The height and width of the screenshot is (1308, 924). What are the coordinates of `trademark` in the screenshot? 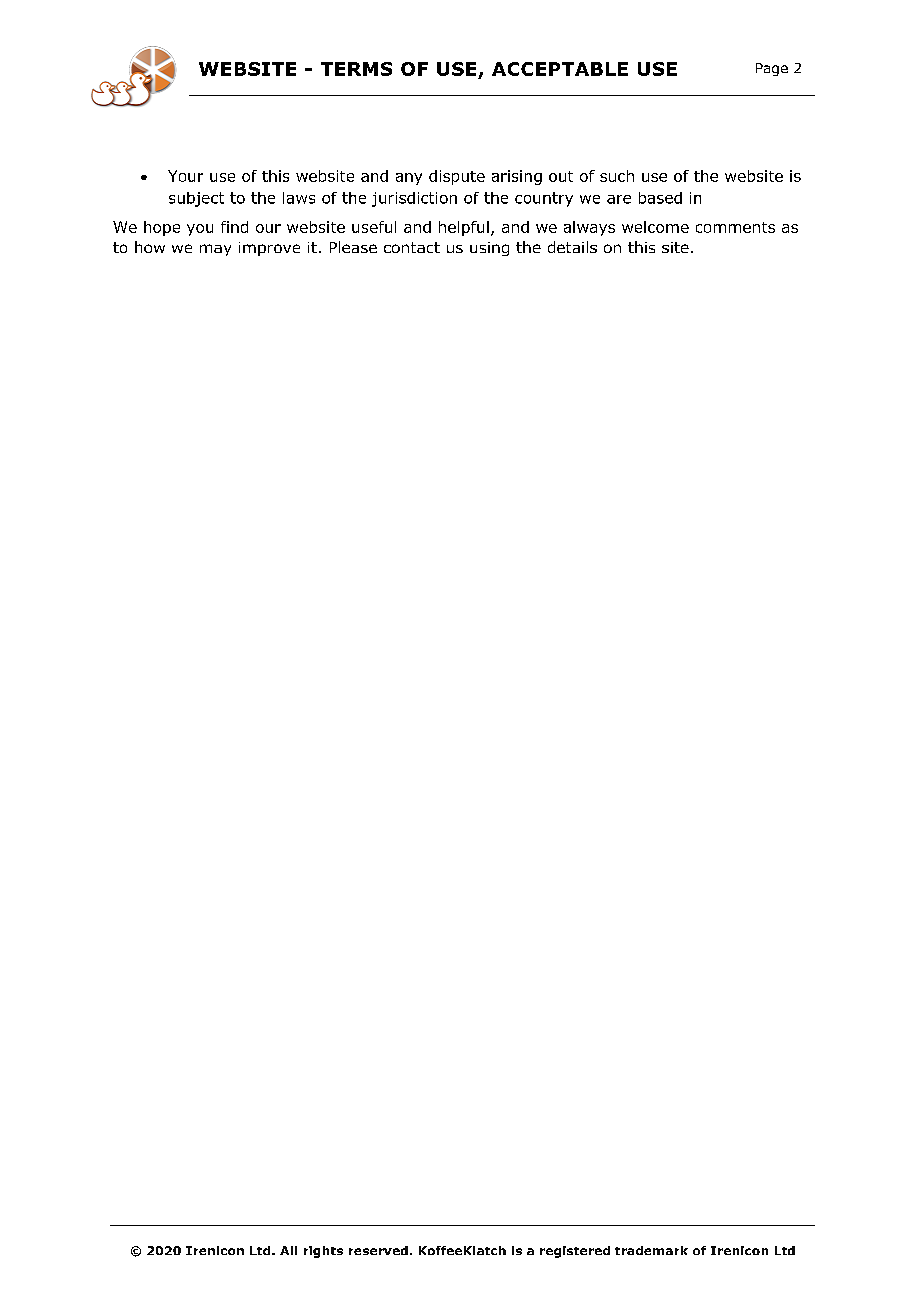 It's located at (651, 1250).
